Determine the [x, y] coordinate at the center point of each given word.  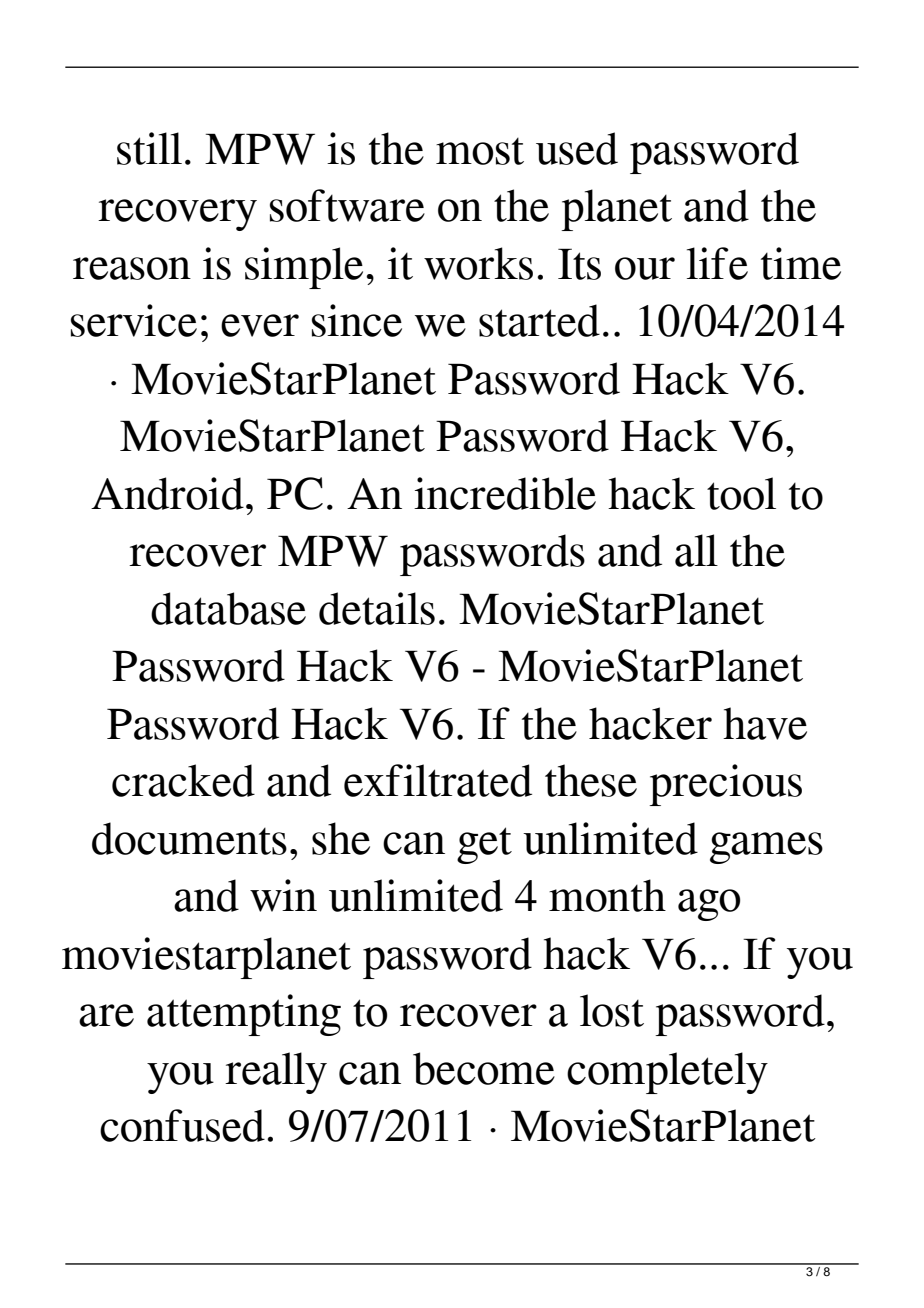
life [717, 263]
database [228, 608]
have [765, 723]
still [149, 148]
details [377, 608]
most [480, 151]
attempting [244, 1015]
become [484, 1068]
